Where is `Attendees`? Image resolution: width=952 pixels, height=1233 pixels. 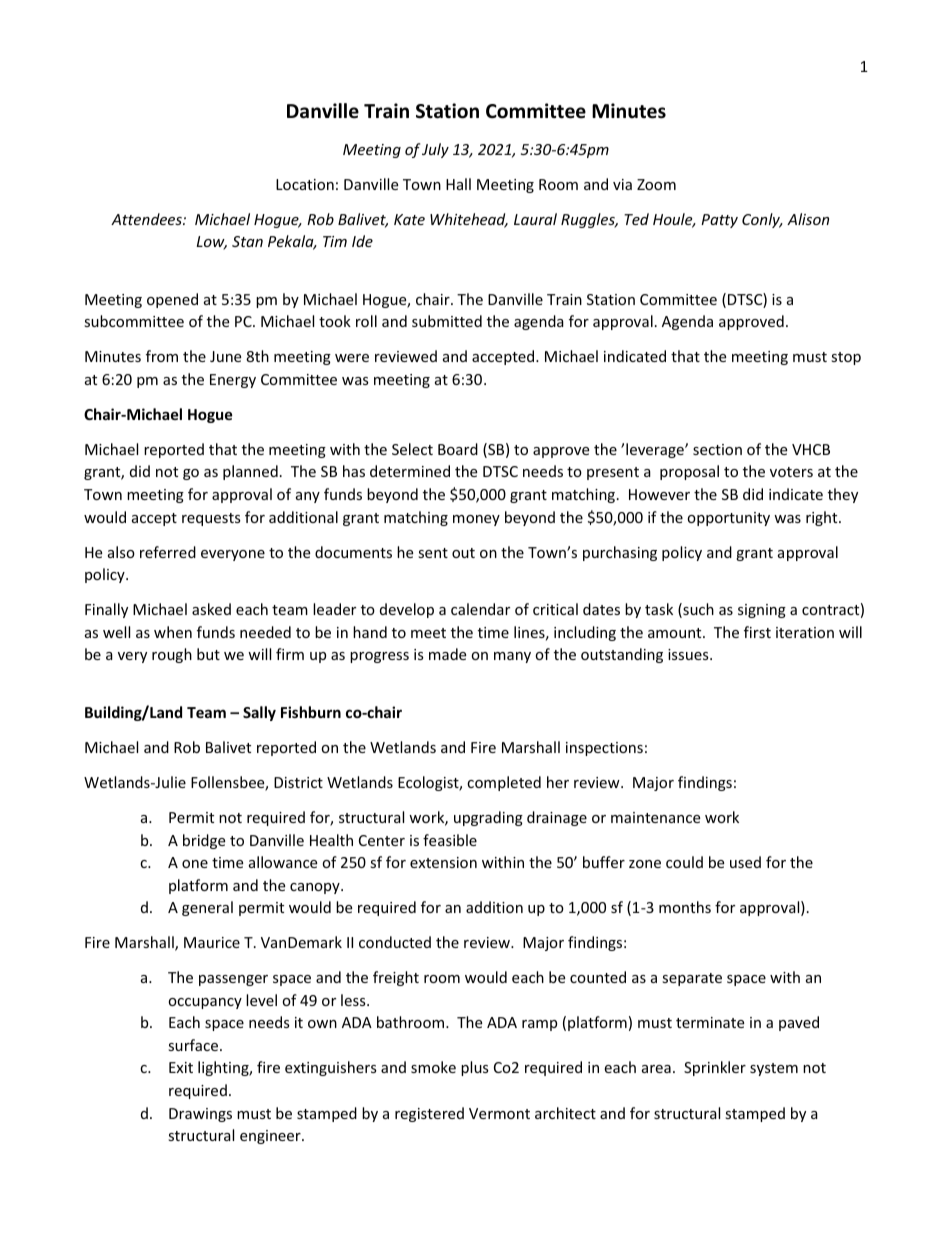
Attendees is located at coordinates (147, 219).
